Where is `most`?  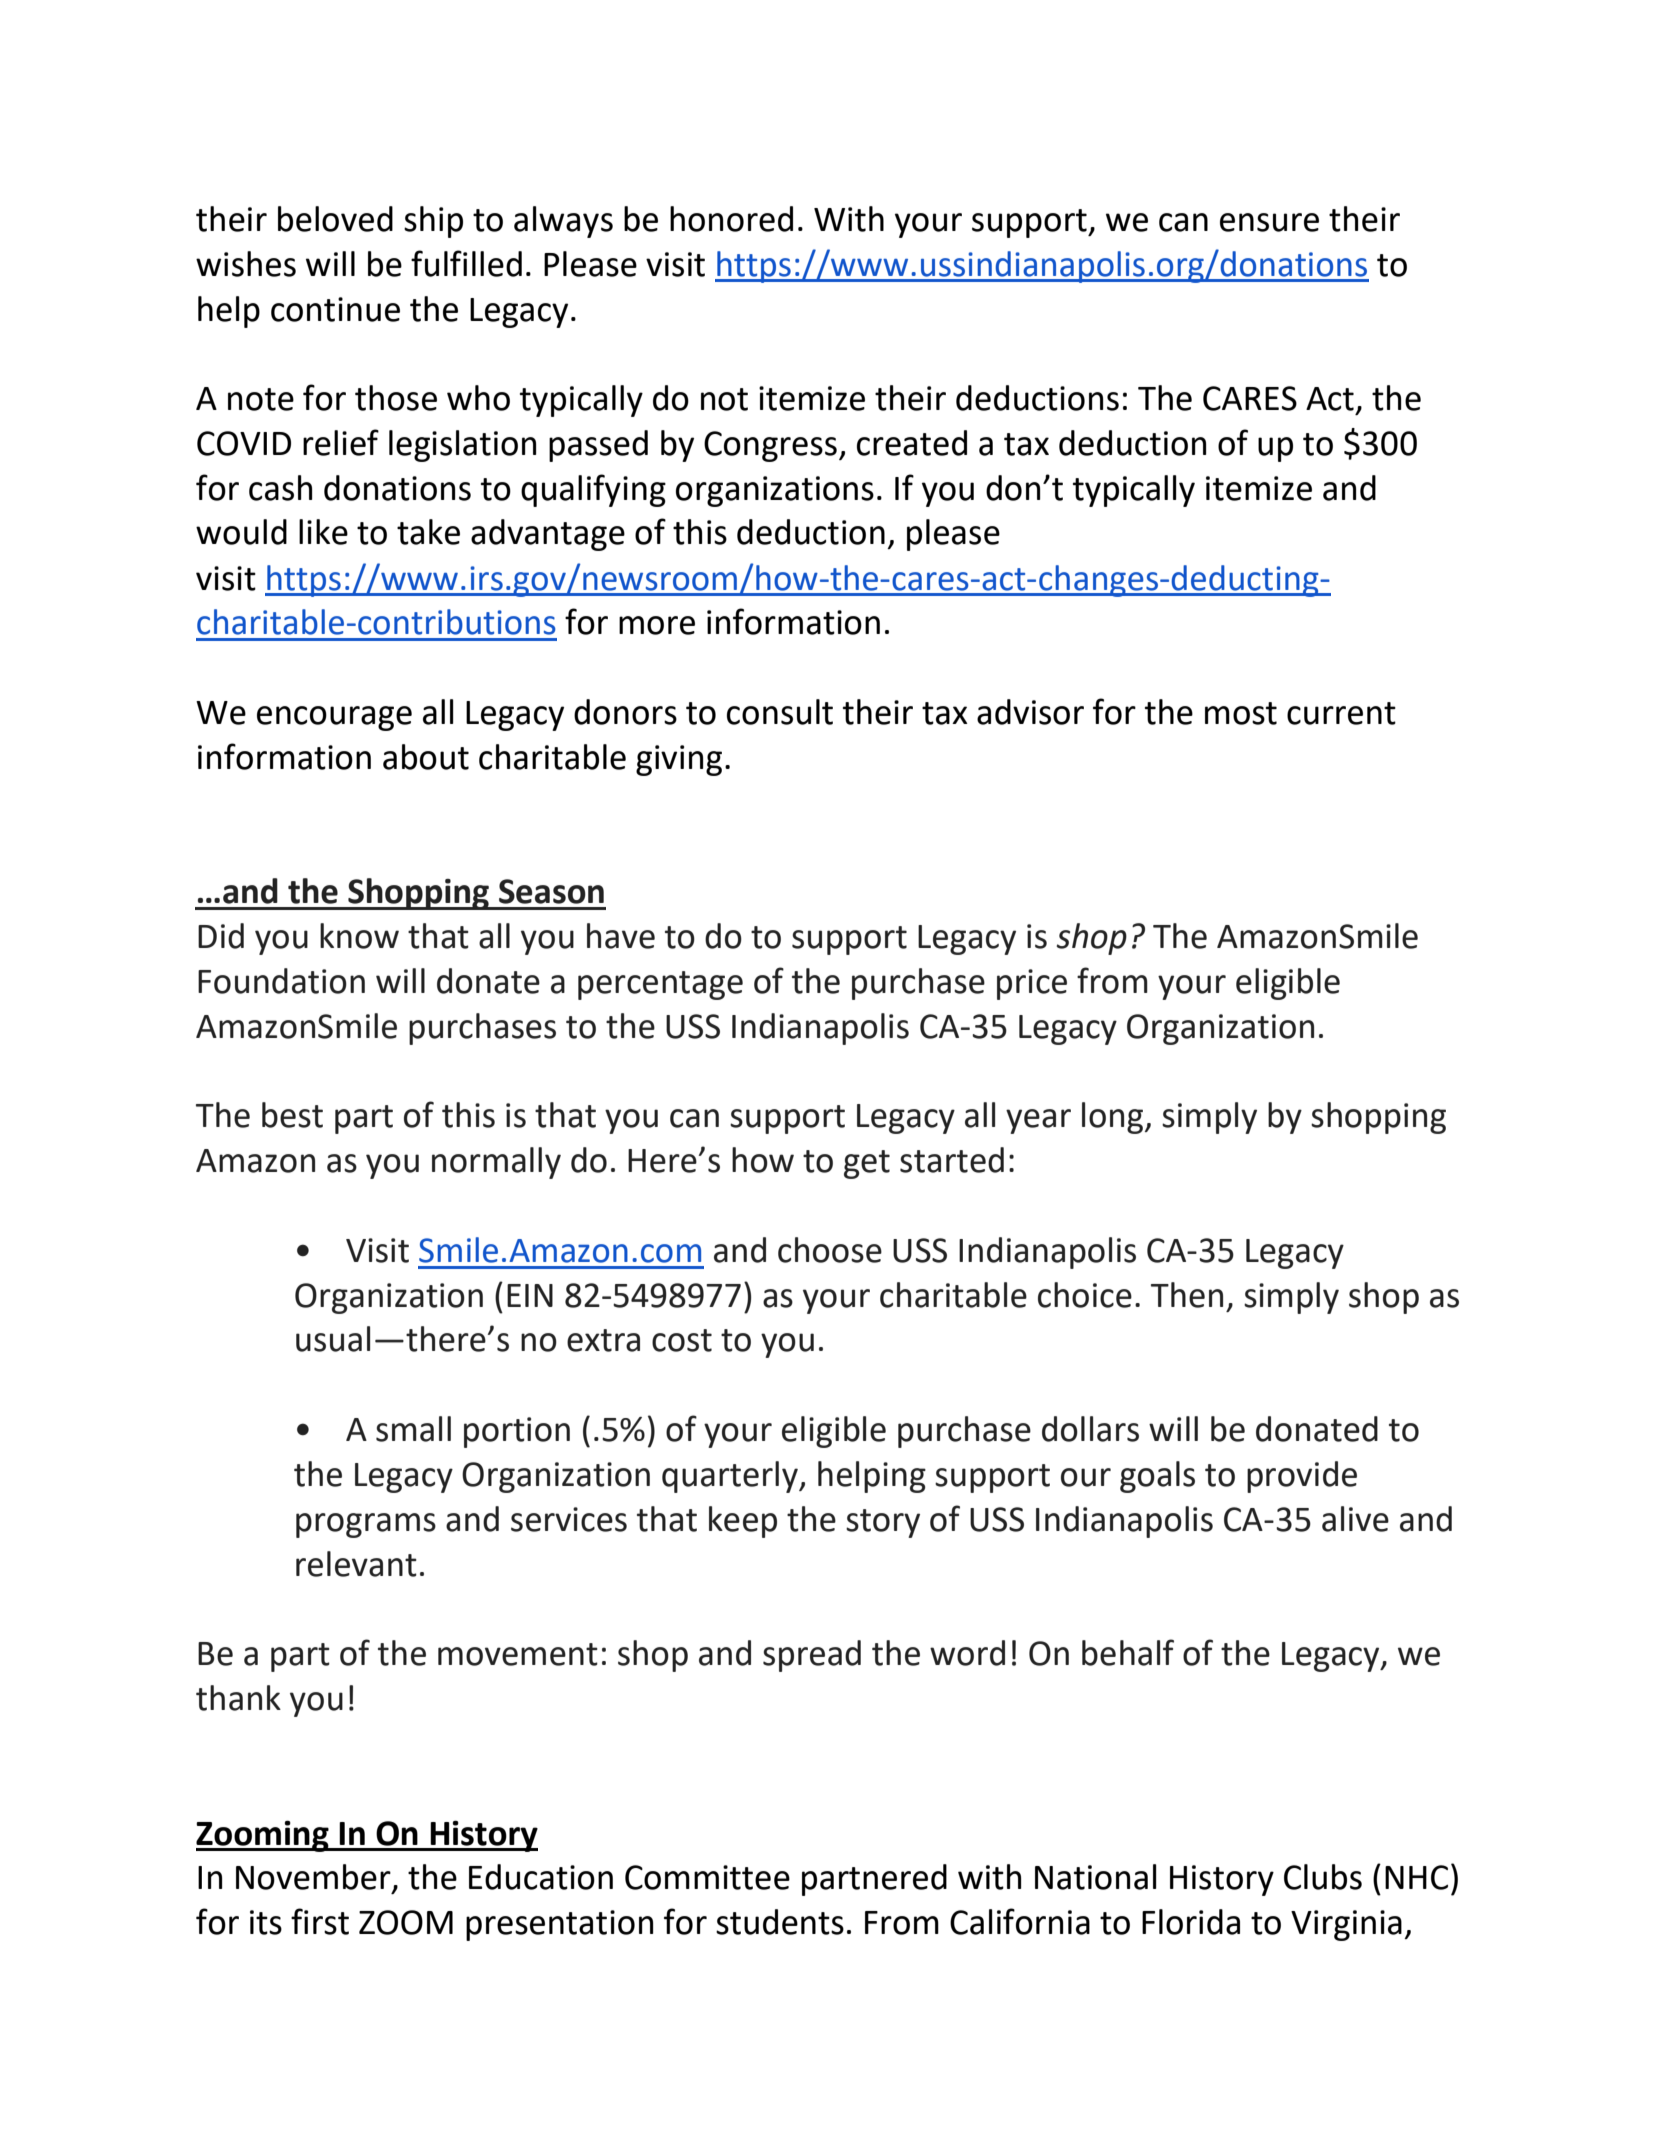
most is located at coordinates (1241, 713).
